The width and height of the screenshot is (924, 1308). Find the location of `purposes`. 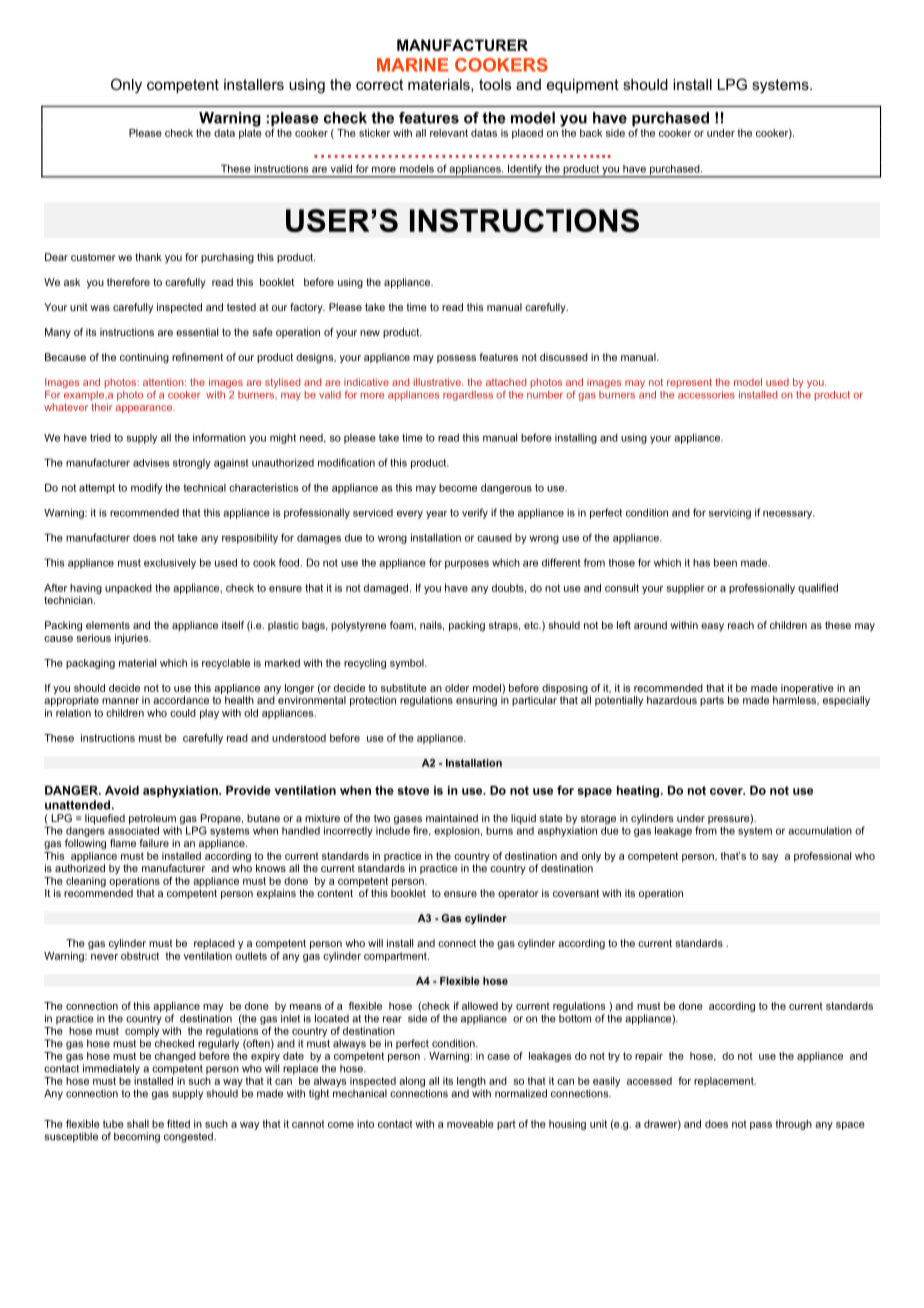

purposes is located at coordinates (467, 564).
